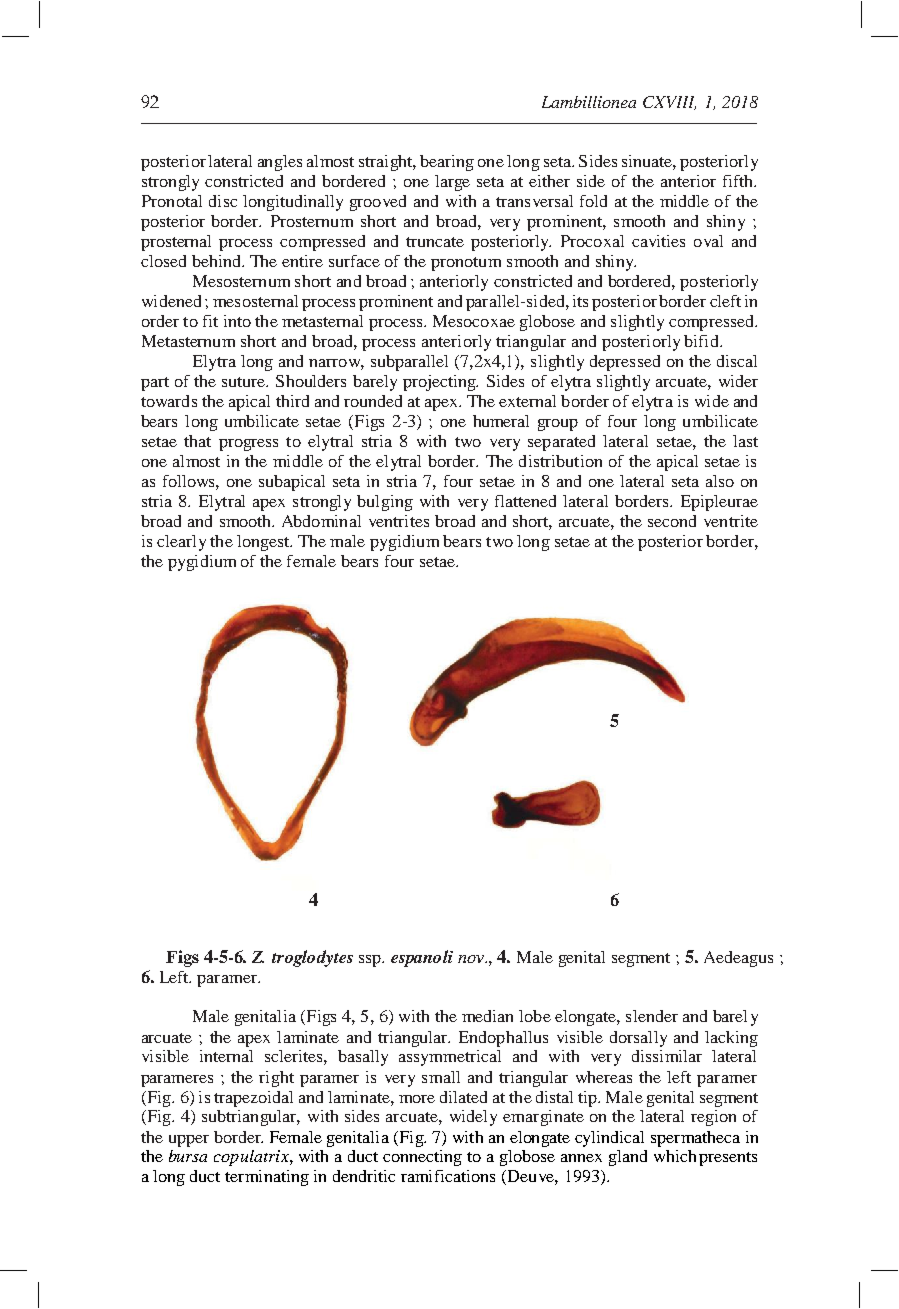 Image resolution: width=899 pixels, height=1309 pixels. I want to click on bulging, so click(385, 503).
